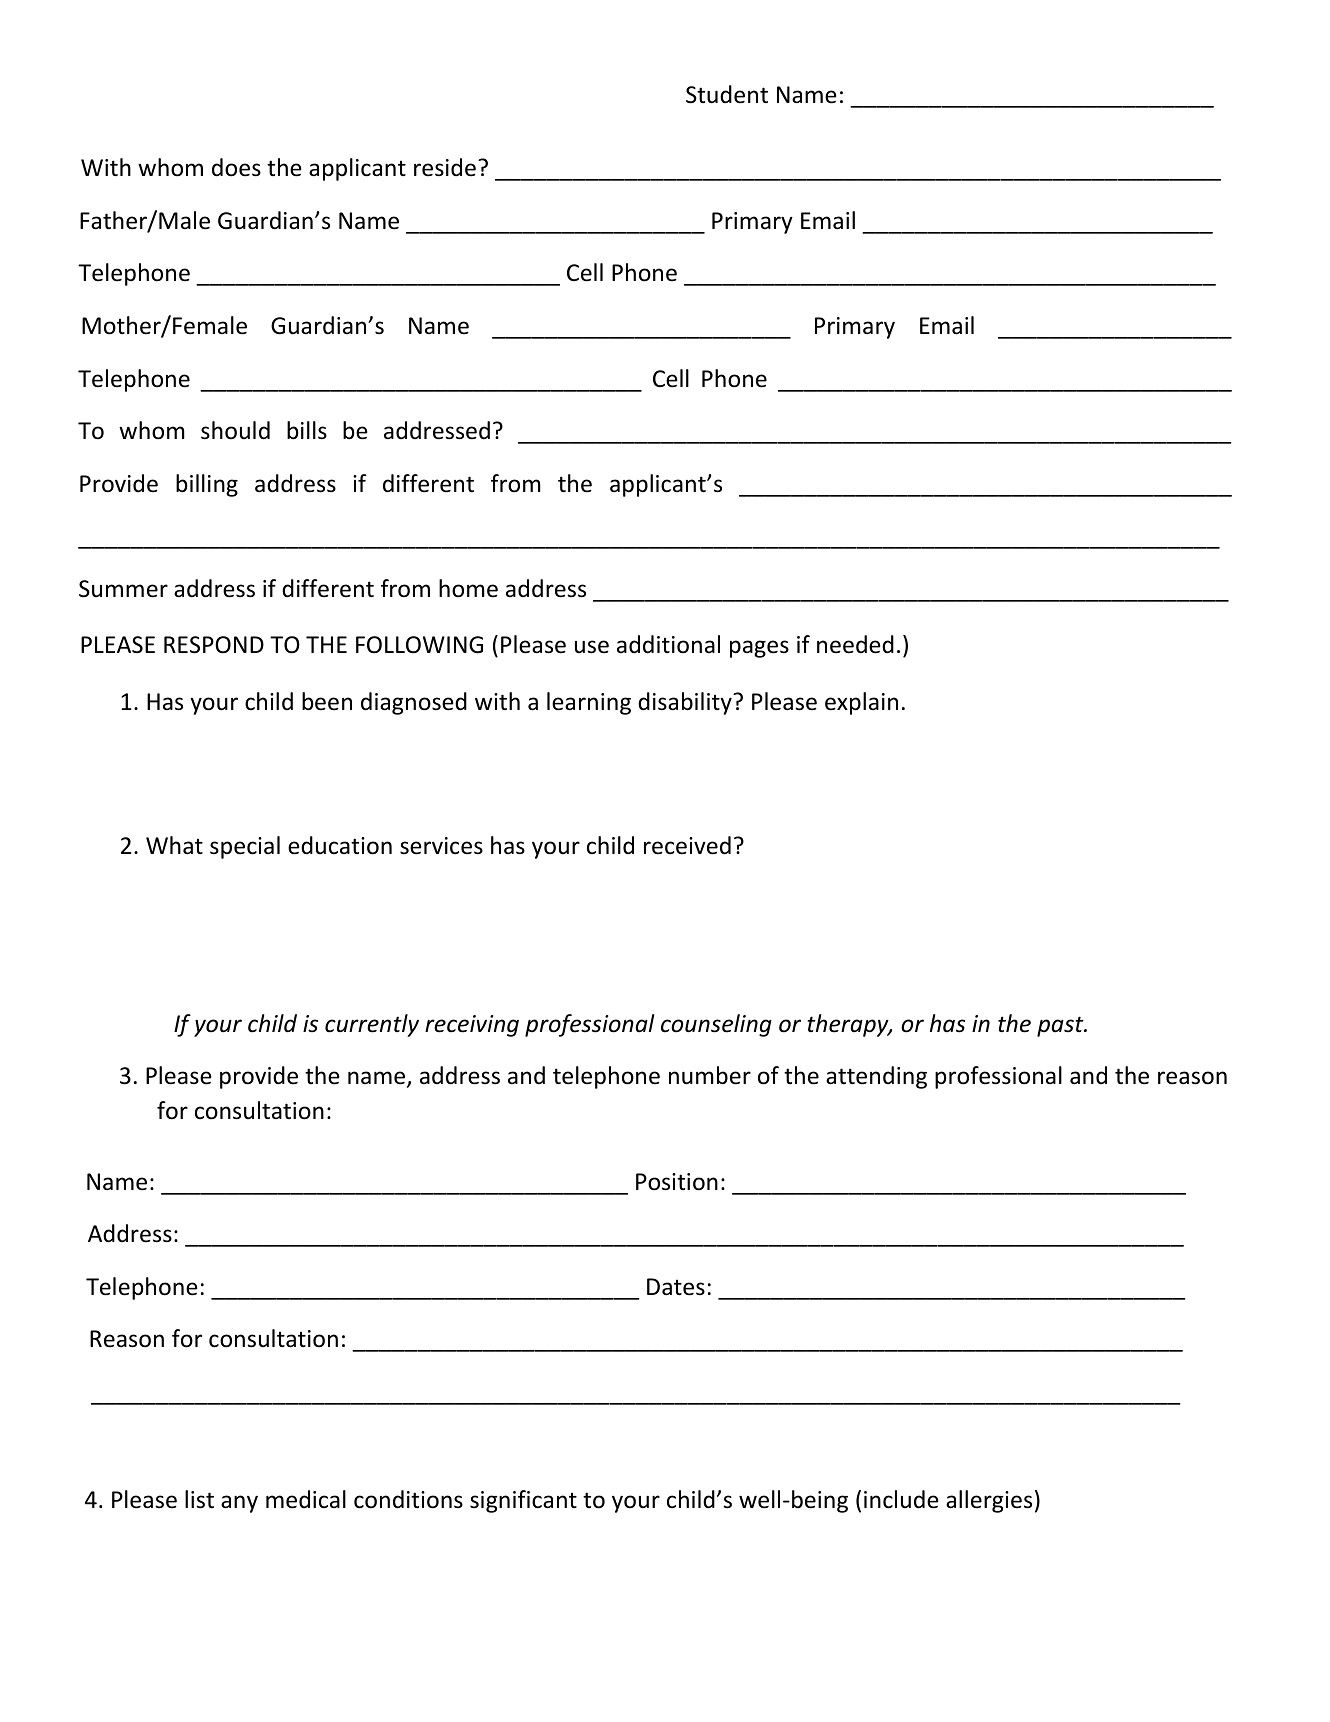 This screenshot has width=1330, height=1722. What do you see at coordinates (207, 485) in the screenshot?
I see `billing` at bounding box center [207, 485].
